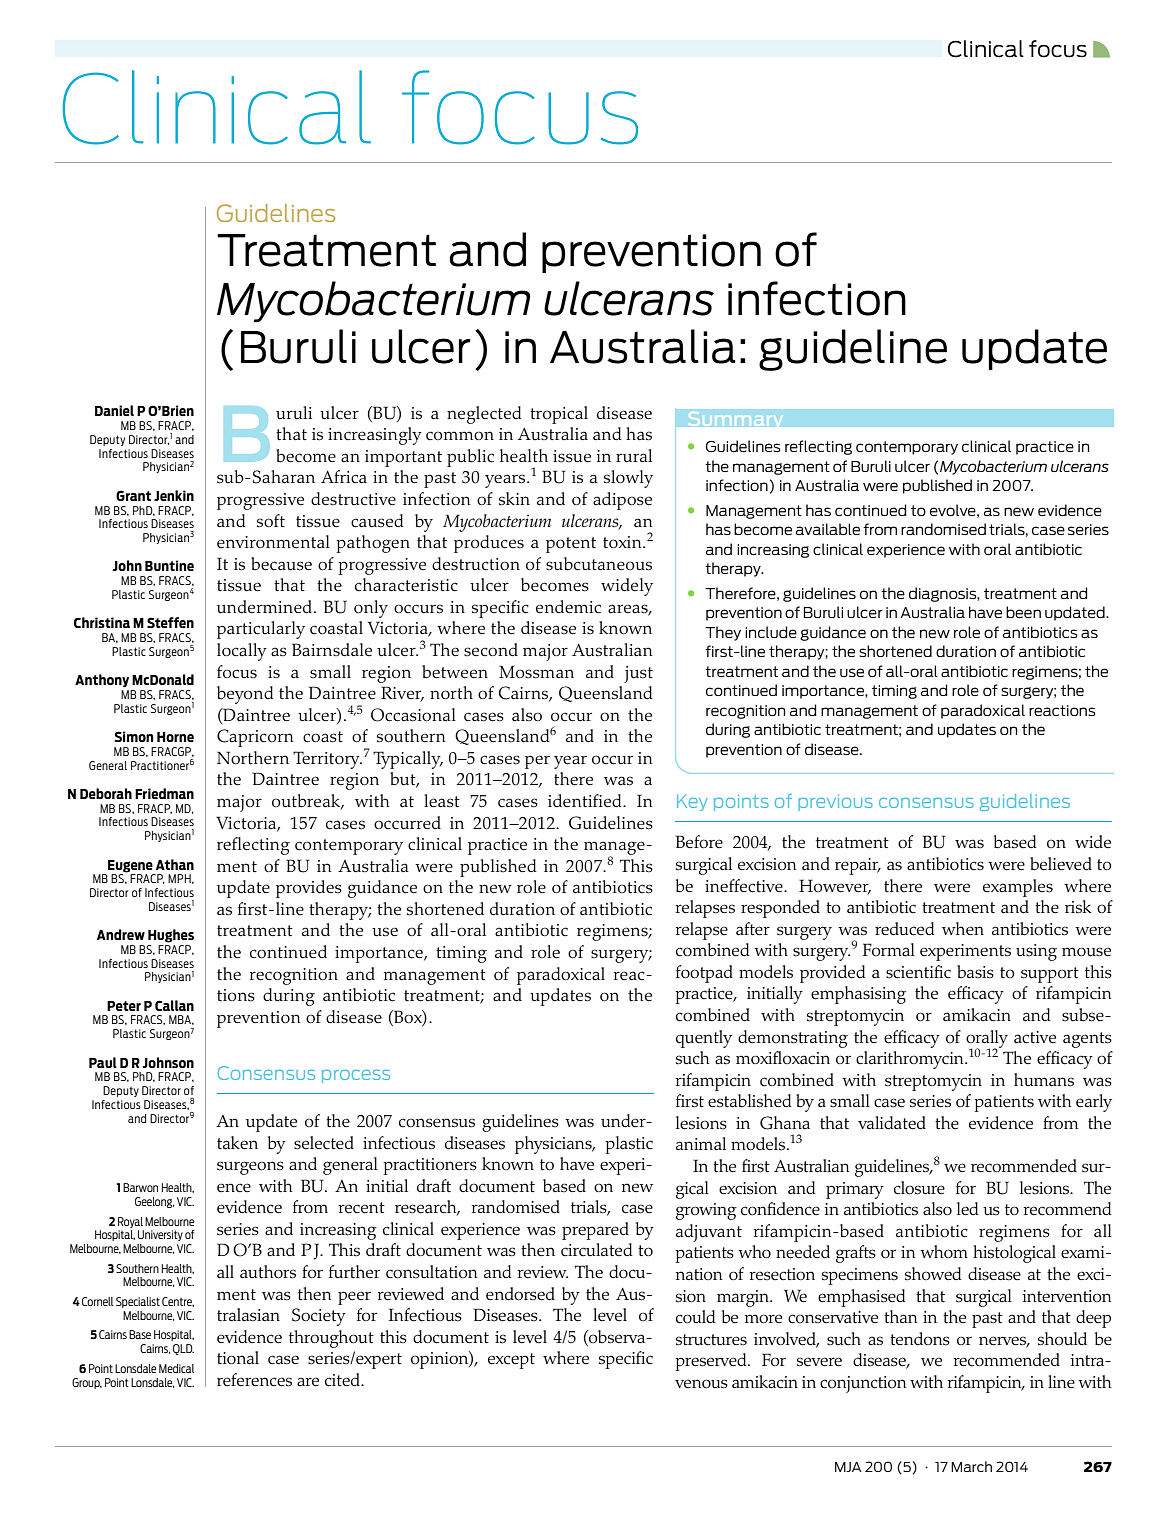 Image resolution: width=1167 pixels, height=1530 pixels. What do you see at coordinates (745, 886) in the screenshot?
I see `ineffective` at bounding box center [745, 886].
